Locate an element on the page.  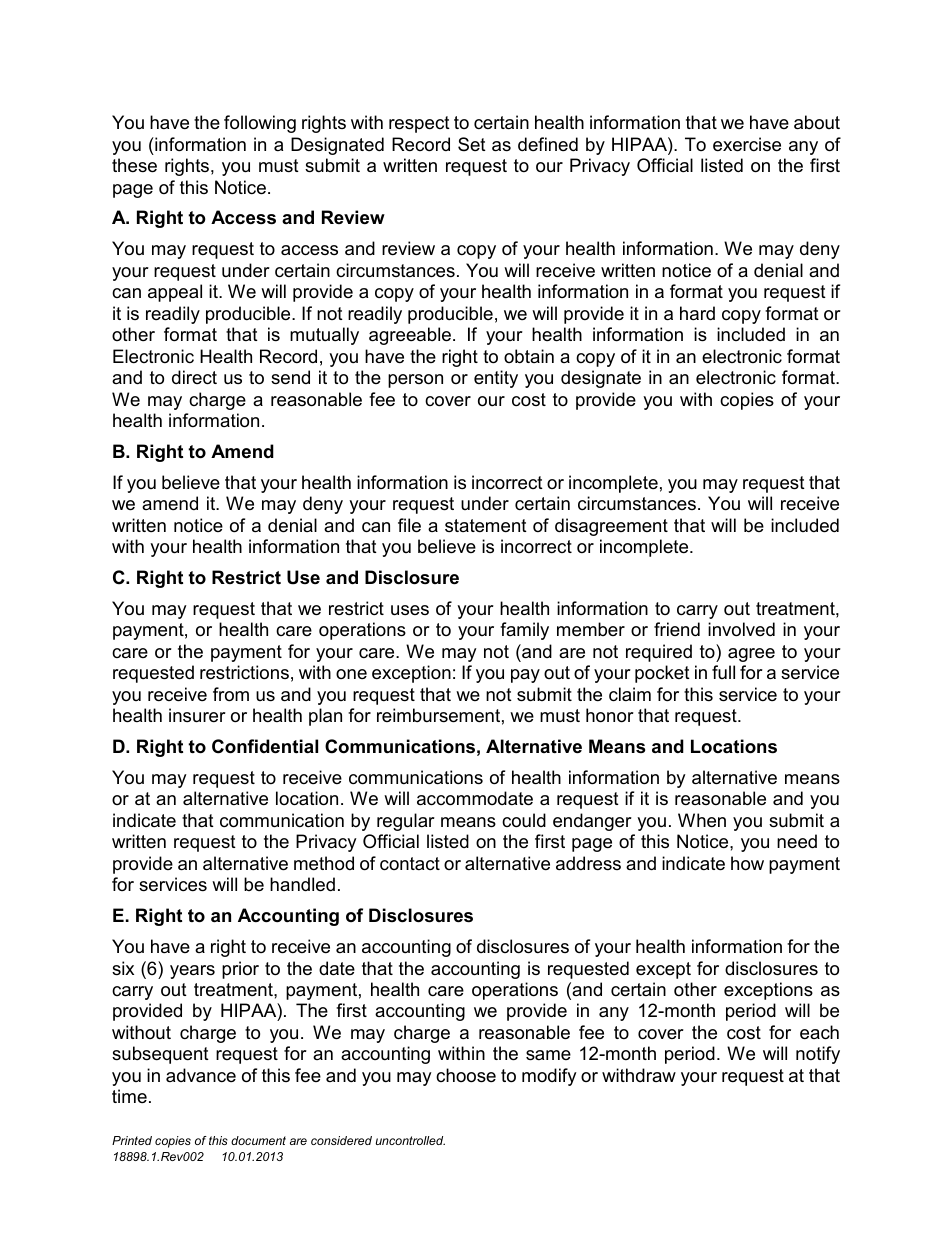
family is located at coordinates (524, 631).
